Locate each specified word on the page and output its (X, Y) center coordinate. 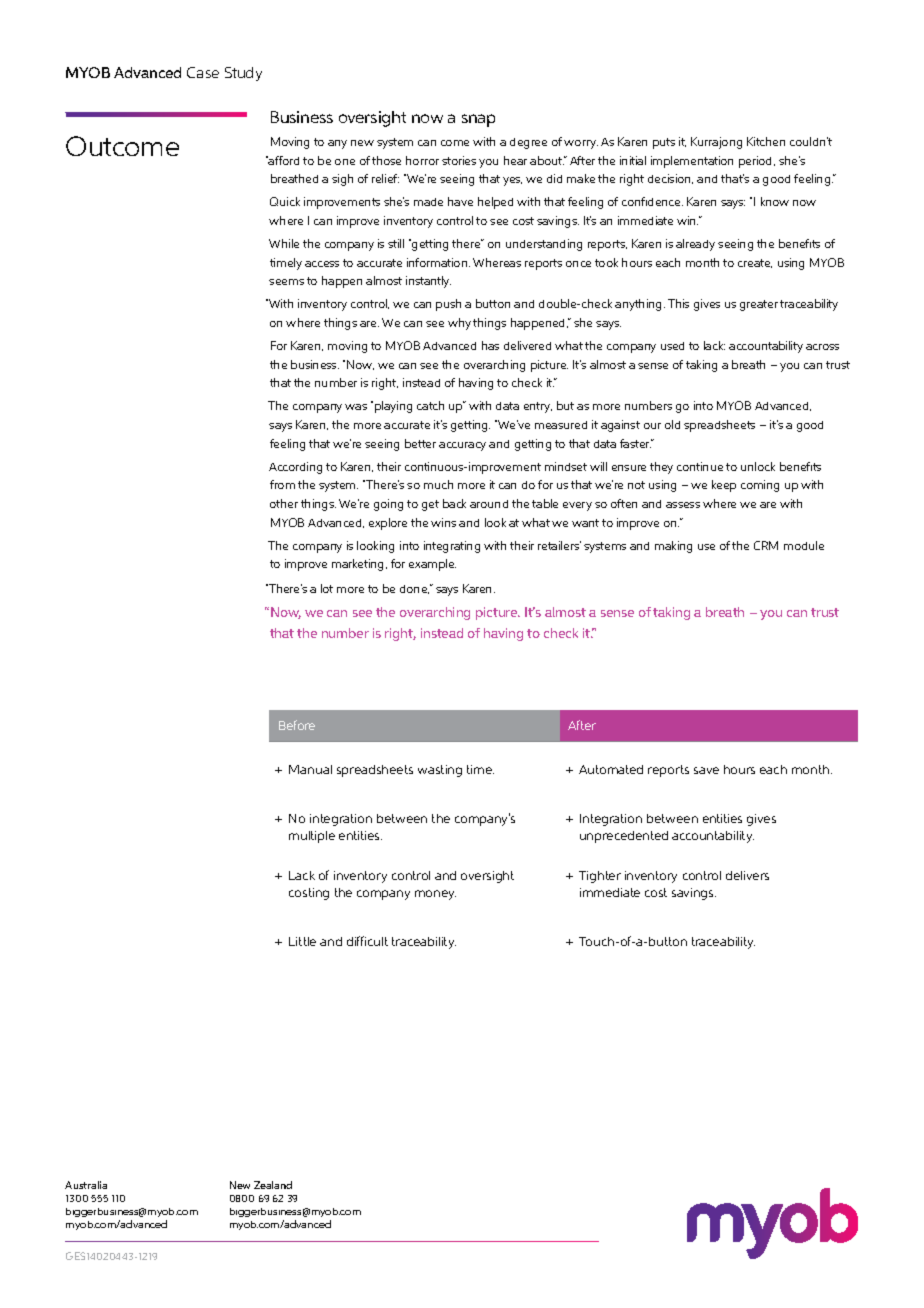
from (282, 484)
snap (478, 120)
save (706, 770)
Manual (310, 769)
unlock (758, 466)
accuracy (462, 446)
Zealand (273, 1185)
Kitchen (766, 141)
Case (203, 72)
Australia (86, 1185)
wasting (440, 771)
